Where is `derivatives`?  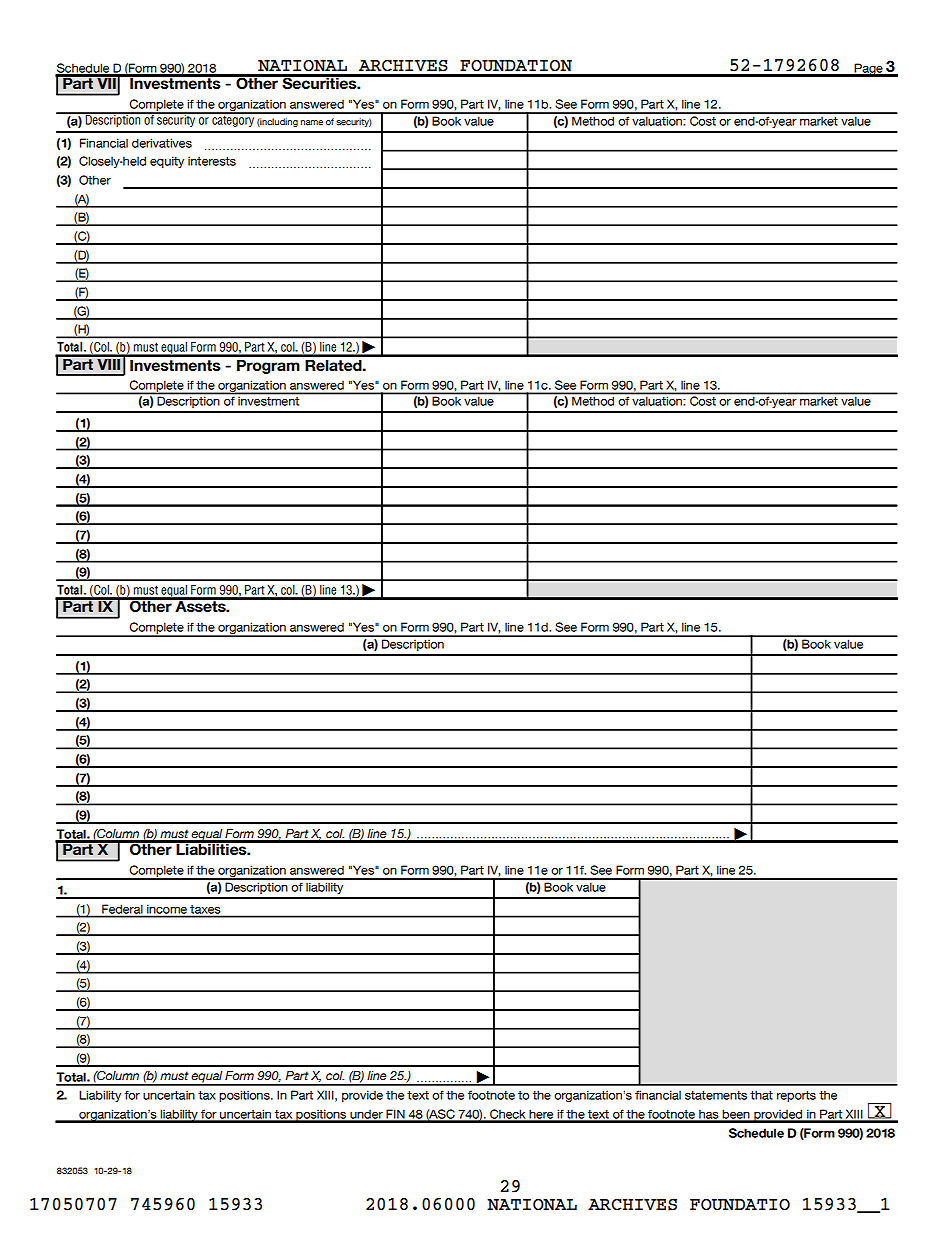
derivatives is located at coordinates (162, 143).
